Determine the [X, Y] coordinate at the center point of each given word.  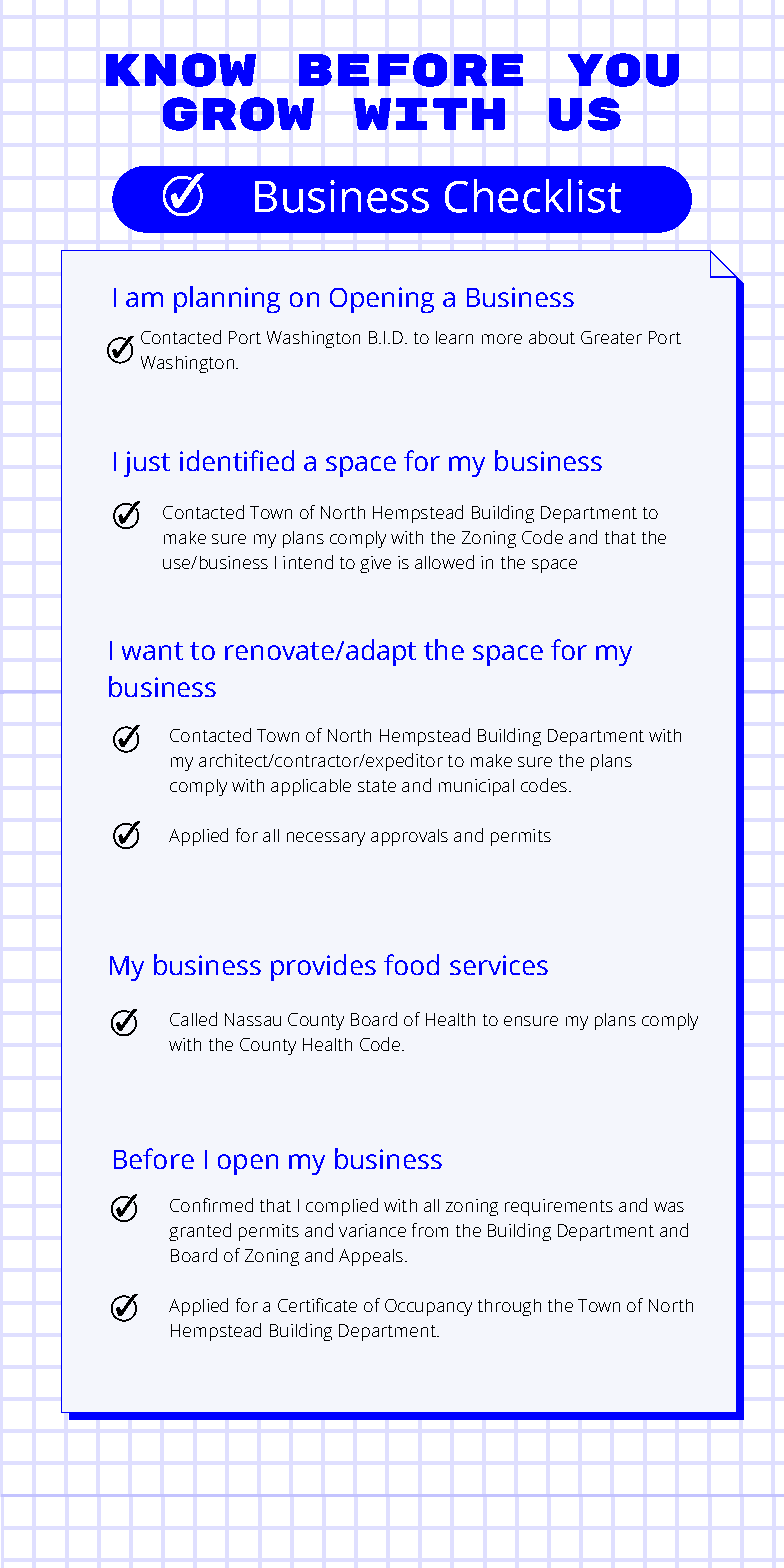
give [375, 564]
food [411, 964]
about [552, 337]
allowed [444, 562]
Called [193, 1019]
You [623, 70]
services [499, 965]
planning [227, 299]
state [377, 786]
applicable [311, 787]
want [152, 651]
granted [200, 1232]
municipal [476, 787]
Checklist [533, 196]
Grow [238, 114]
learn [454, 337]
